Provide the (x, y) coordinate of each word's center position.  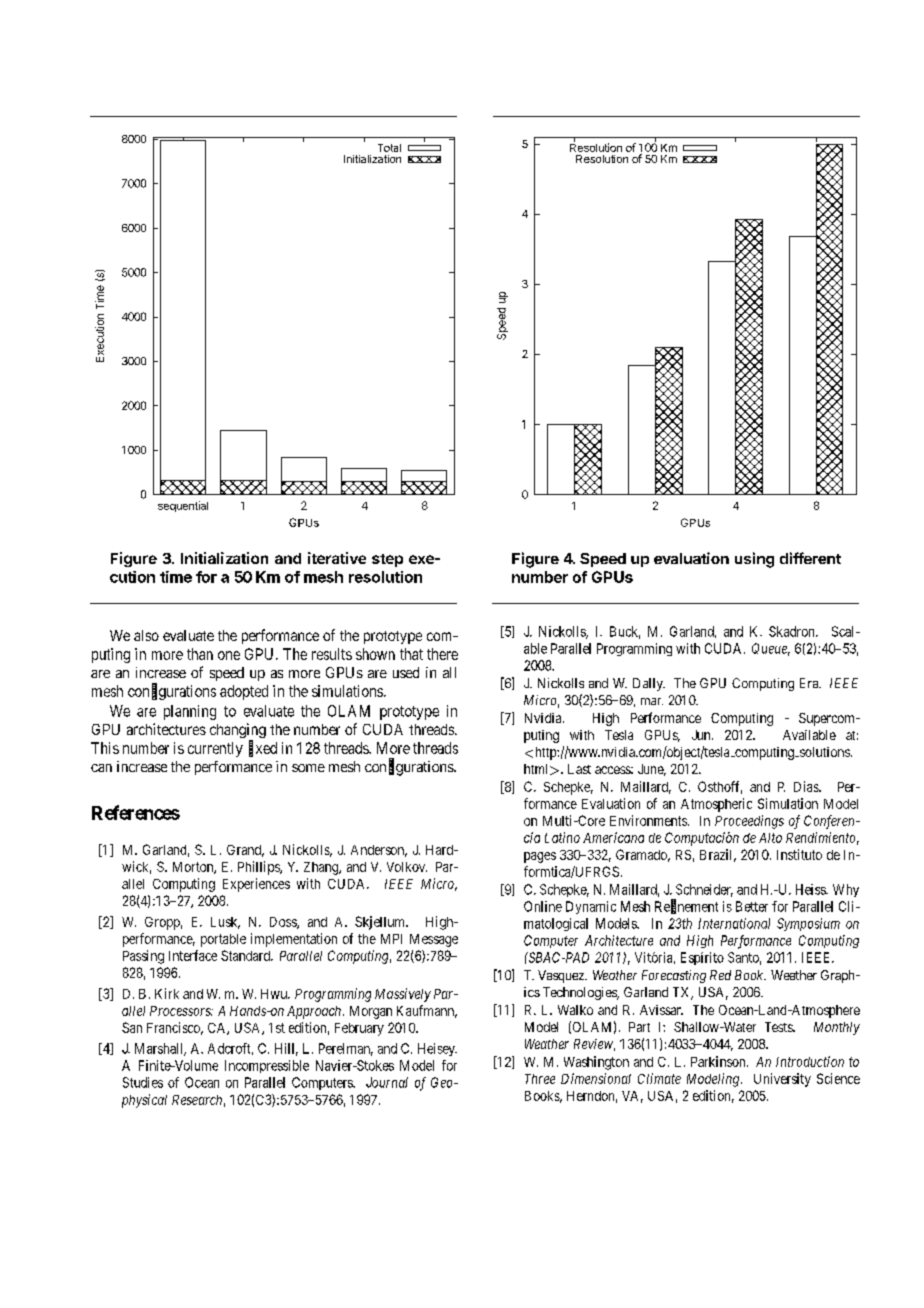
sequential (183, 506)
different (810, 558)
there (442, 654)
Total (389, 148)
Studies (143, 1082)
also (146, 635)
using (754, 560)
